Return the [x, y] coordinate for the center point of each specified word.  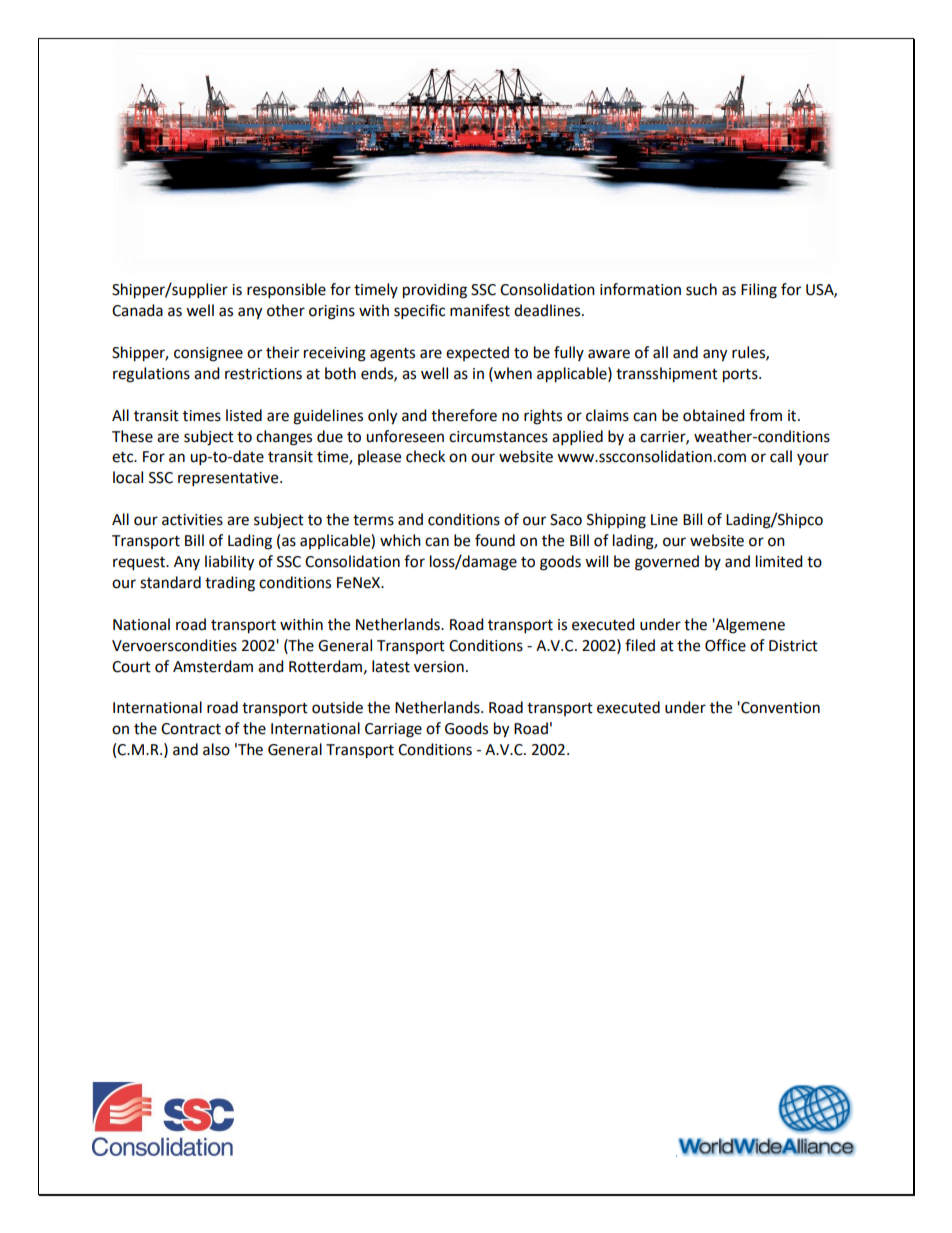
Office [725, 645]
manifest [480, 310]
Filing [759, 291]
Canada [137, 310]
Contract [191, 729]
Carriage [393, 730]
